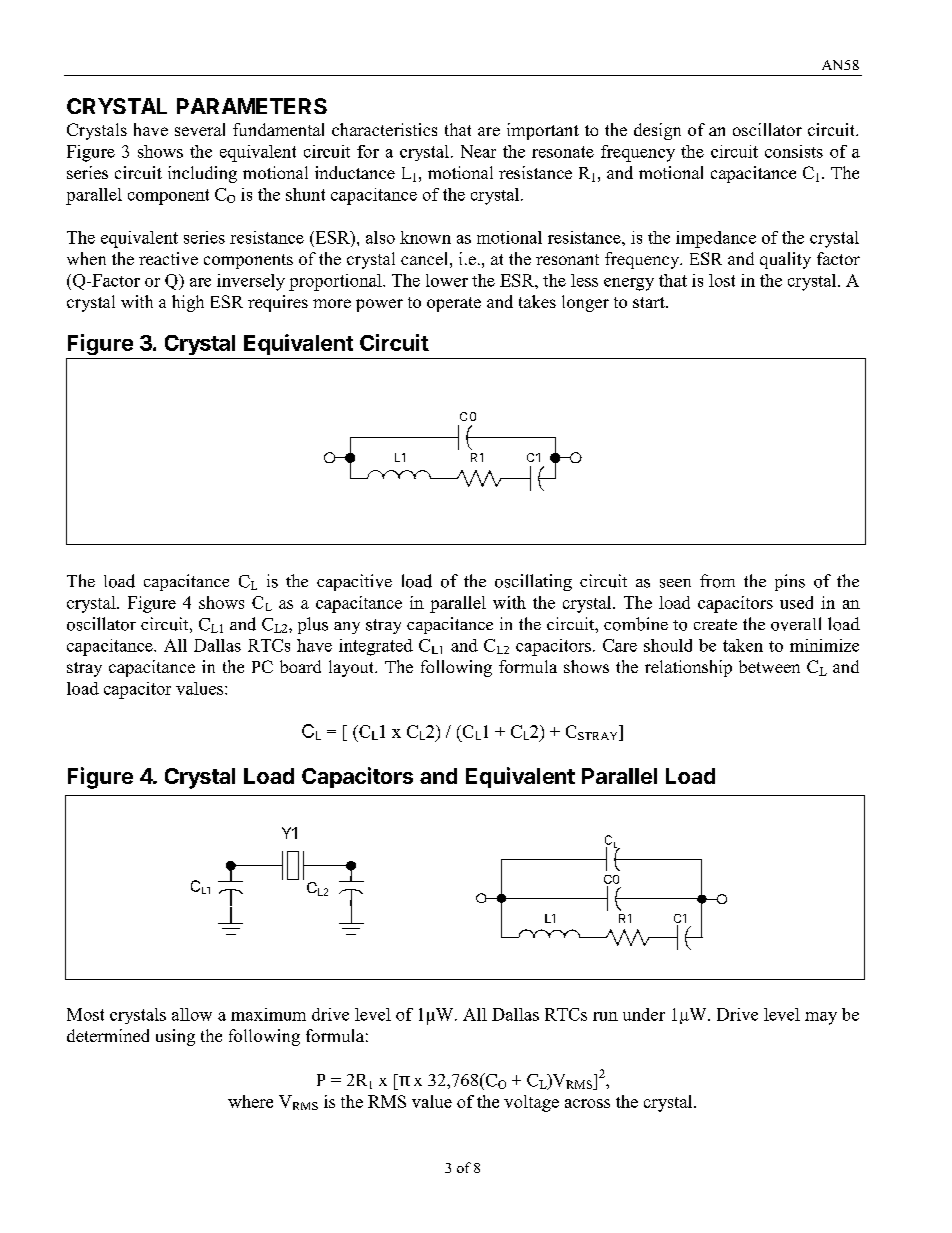 The image size is (952, 1233). I want to click on several, so click(200, 129).
